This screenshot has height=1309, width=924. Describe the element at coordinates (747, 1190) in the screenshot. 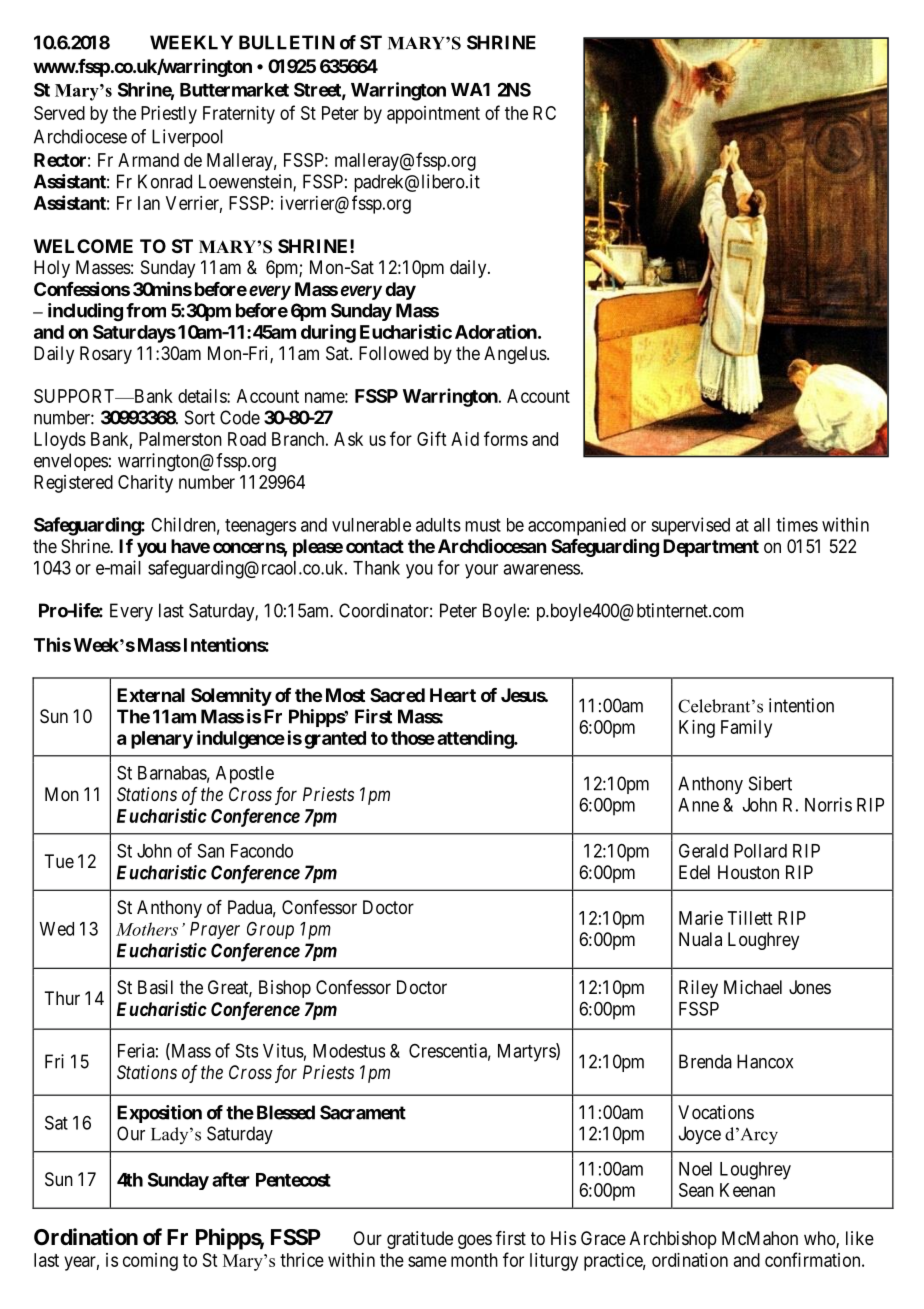

I see `Keenan` at that location.
